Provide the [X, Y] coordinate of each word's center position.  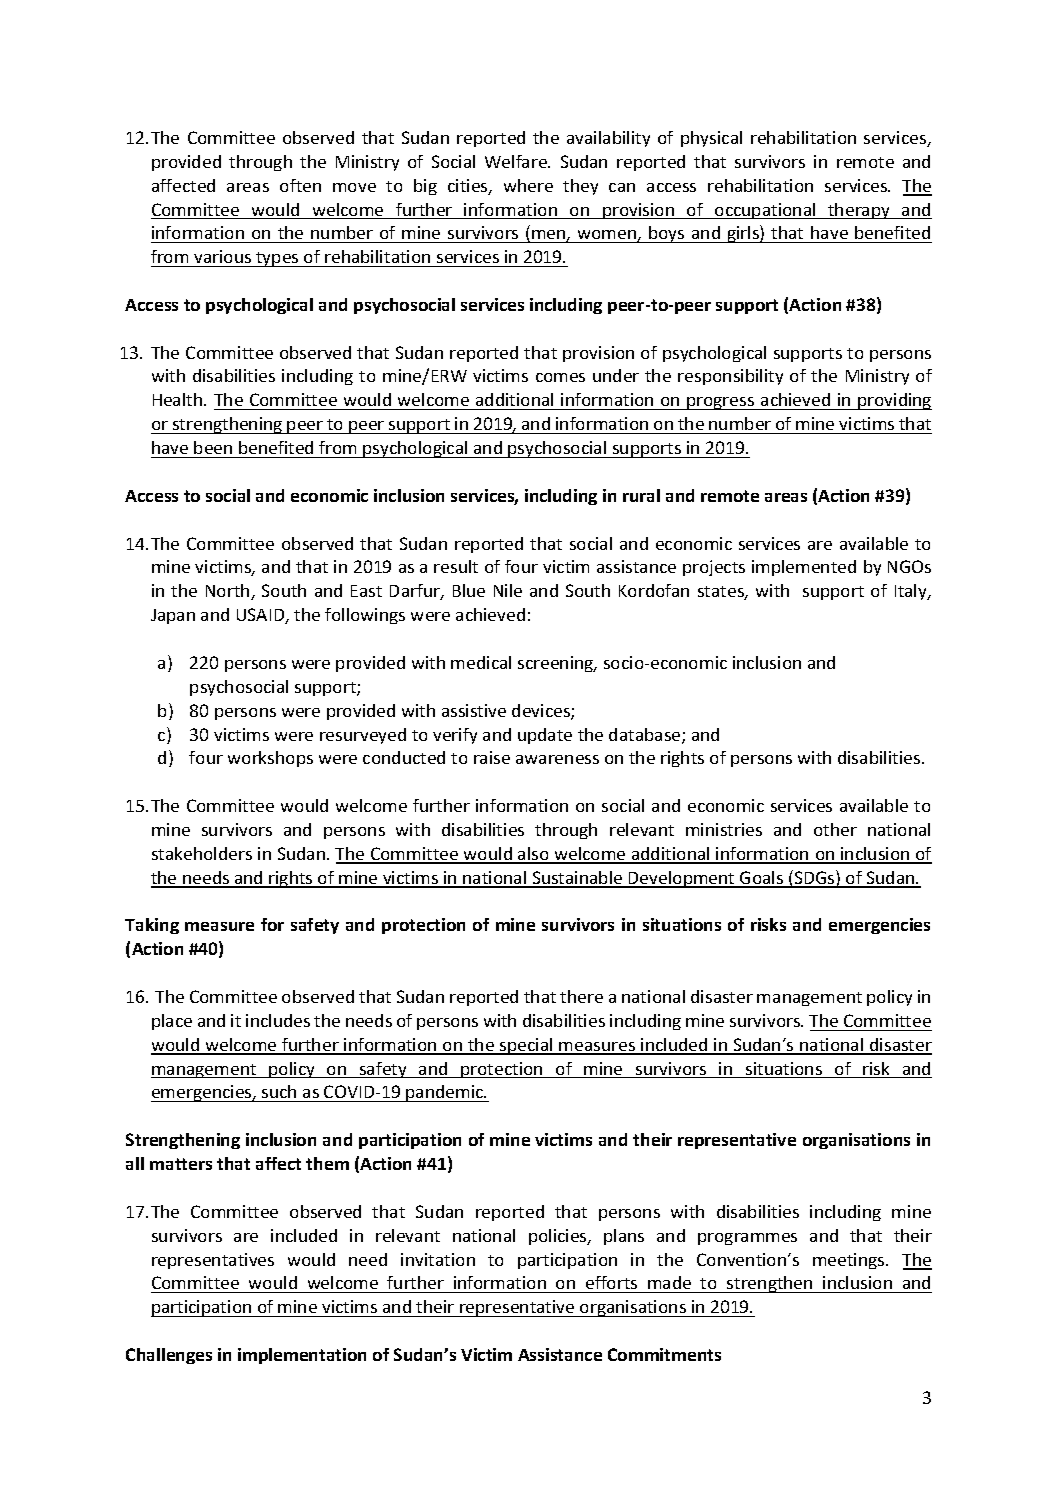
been [213, 447]
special [526, 1046]
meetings [850, 1261]
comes [560, 377]
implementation [302, 1356]
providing [894, 401]
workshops [270, 759]
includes [278, 1020]
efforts [611, 1282]
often [300, 185]
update [545, 736]
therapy [859, 211]
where [528, 185]
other [835, 829]
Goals [762, 879]
